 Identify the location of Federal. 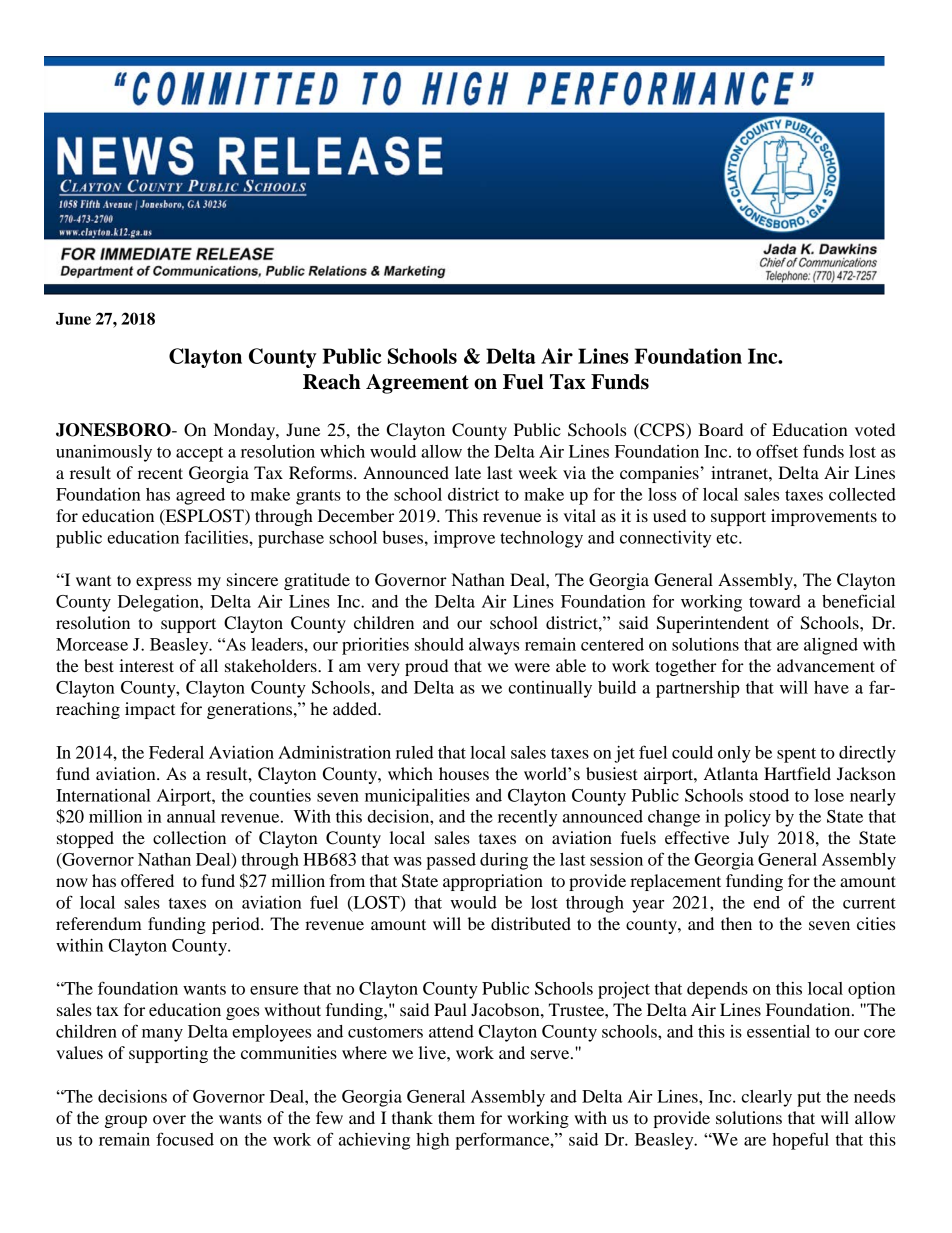
(176, 752).
